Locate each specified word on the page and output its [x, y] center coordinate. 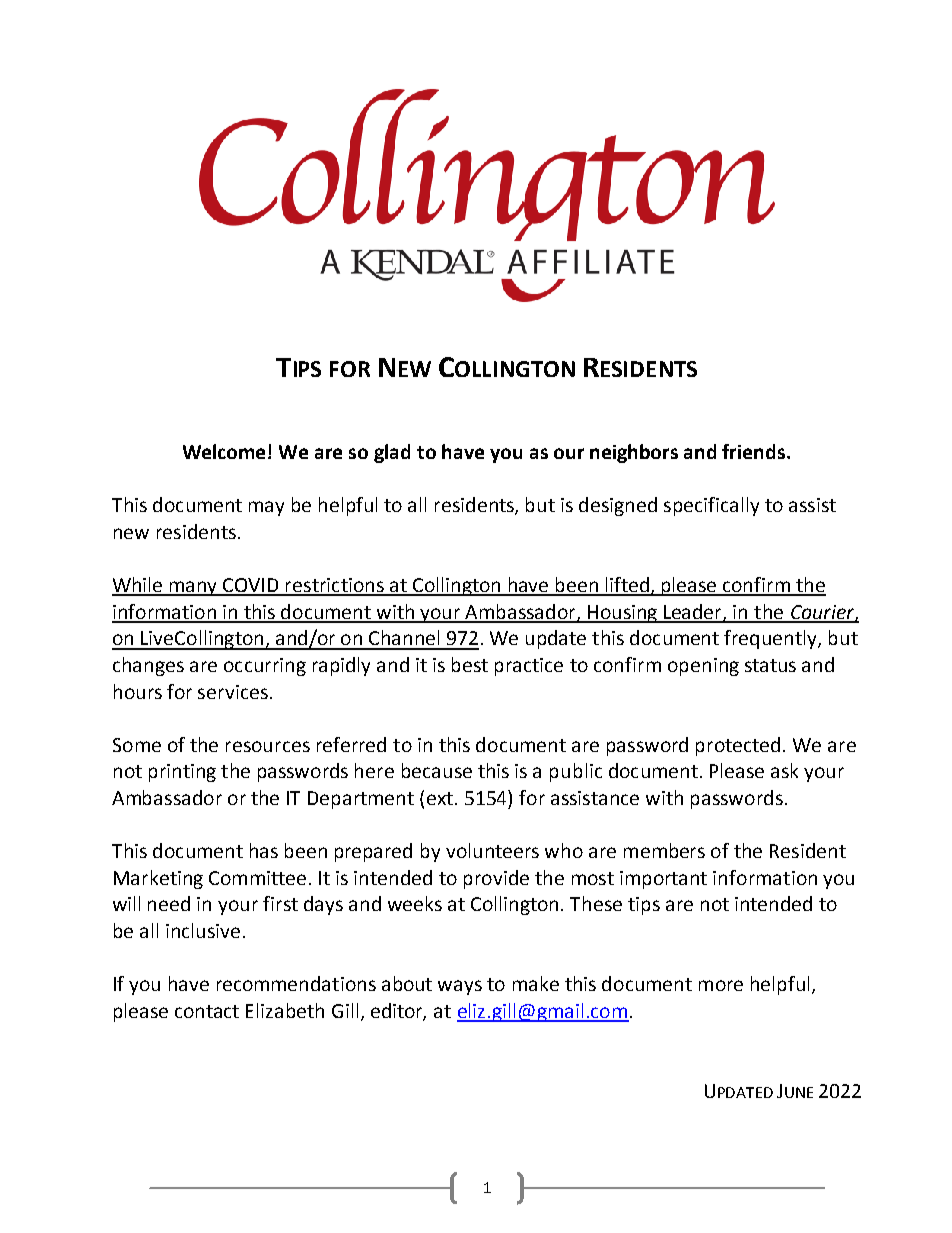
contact [207, 1011]
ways [460, 987]
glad [392, 453]
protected [738, 746]
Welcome [226, 451]
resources [268, 746]
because [437, 770]
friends [755, 451]
